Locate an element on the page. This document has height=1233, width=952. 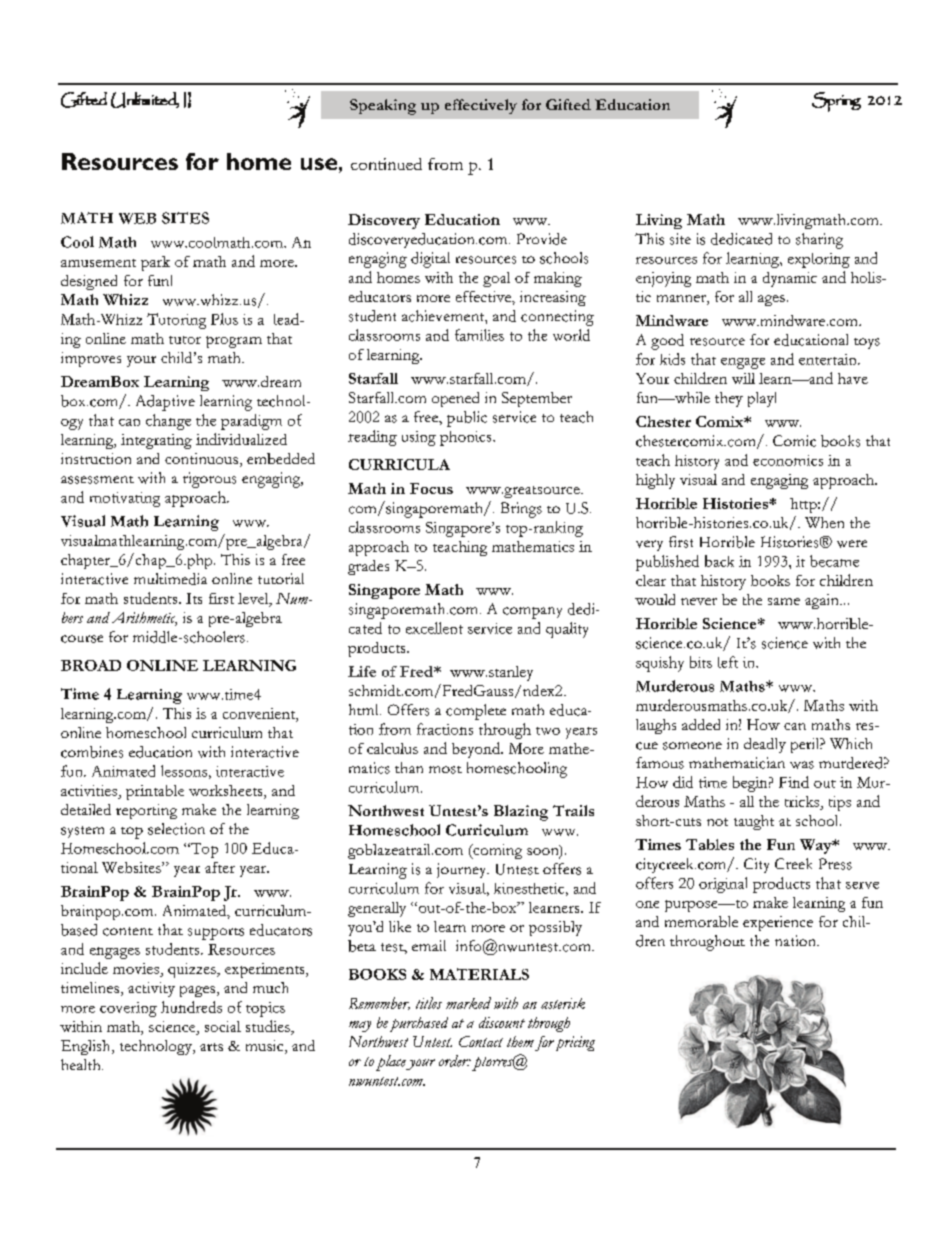
continued is located at coordinates (386, 164).
